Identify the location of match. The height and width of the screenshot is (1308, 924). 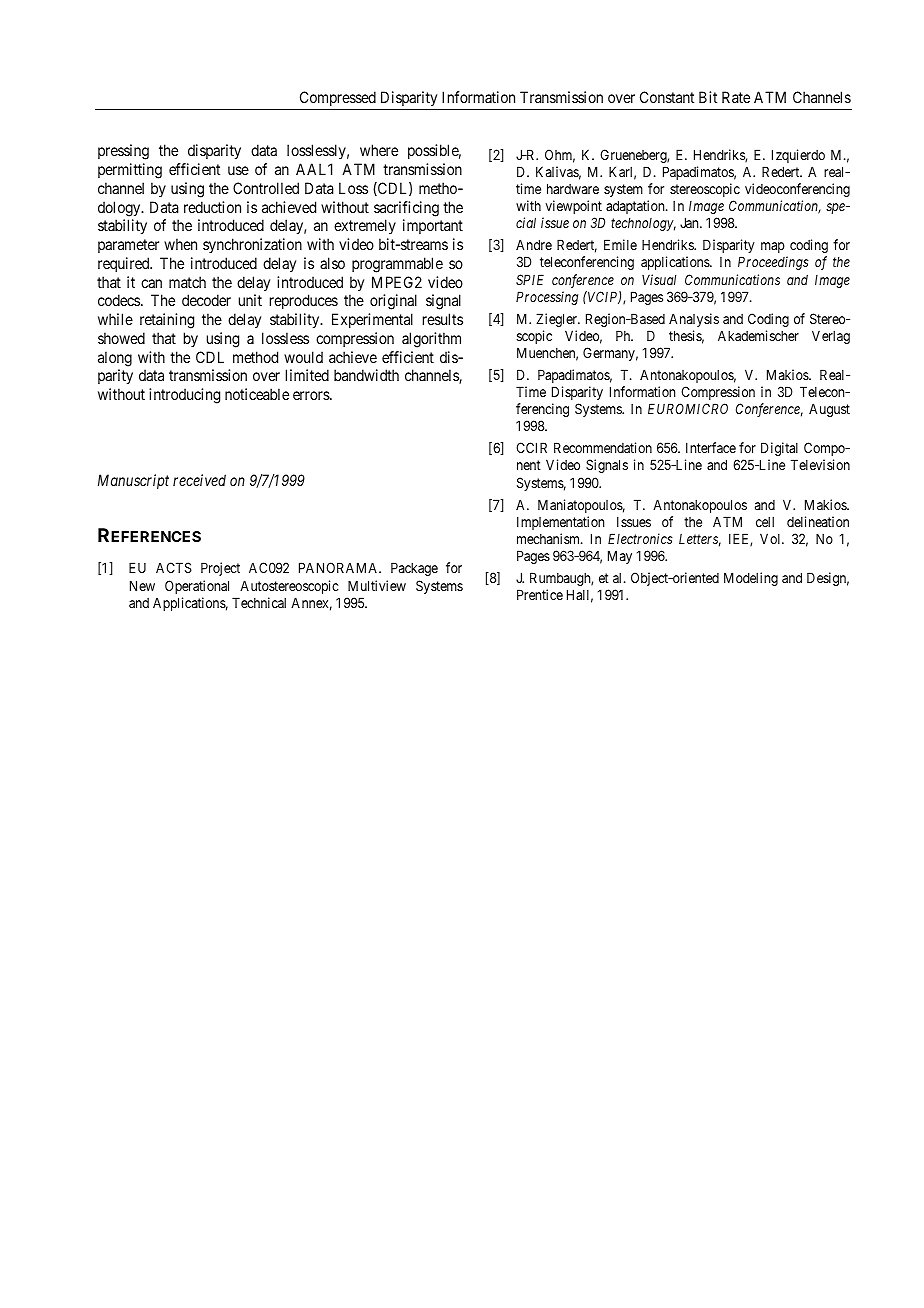
(187, 282).
